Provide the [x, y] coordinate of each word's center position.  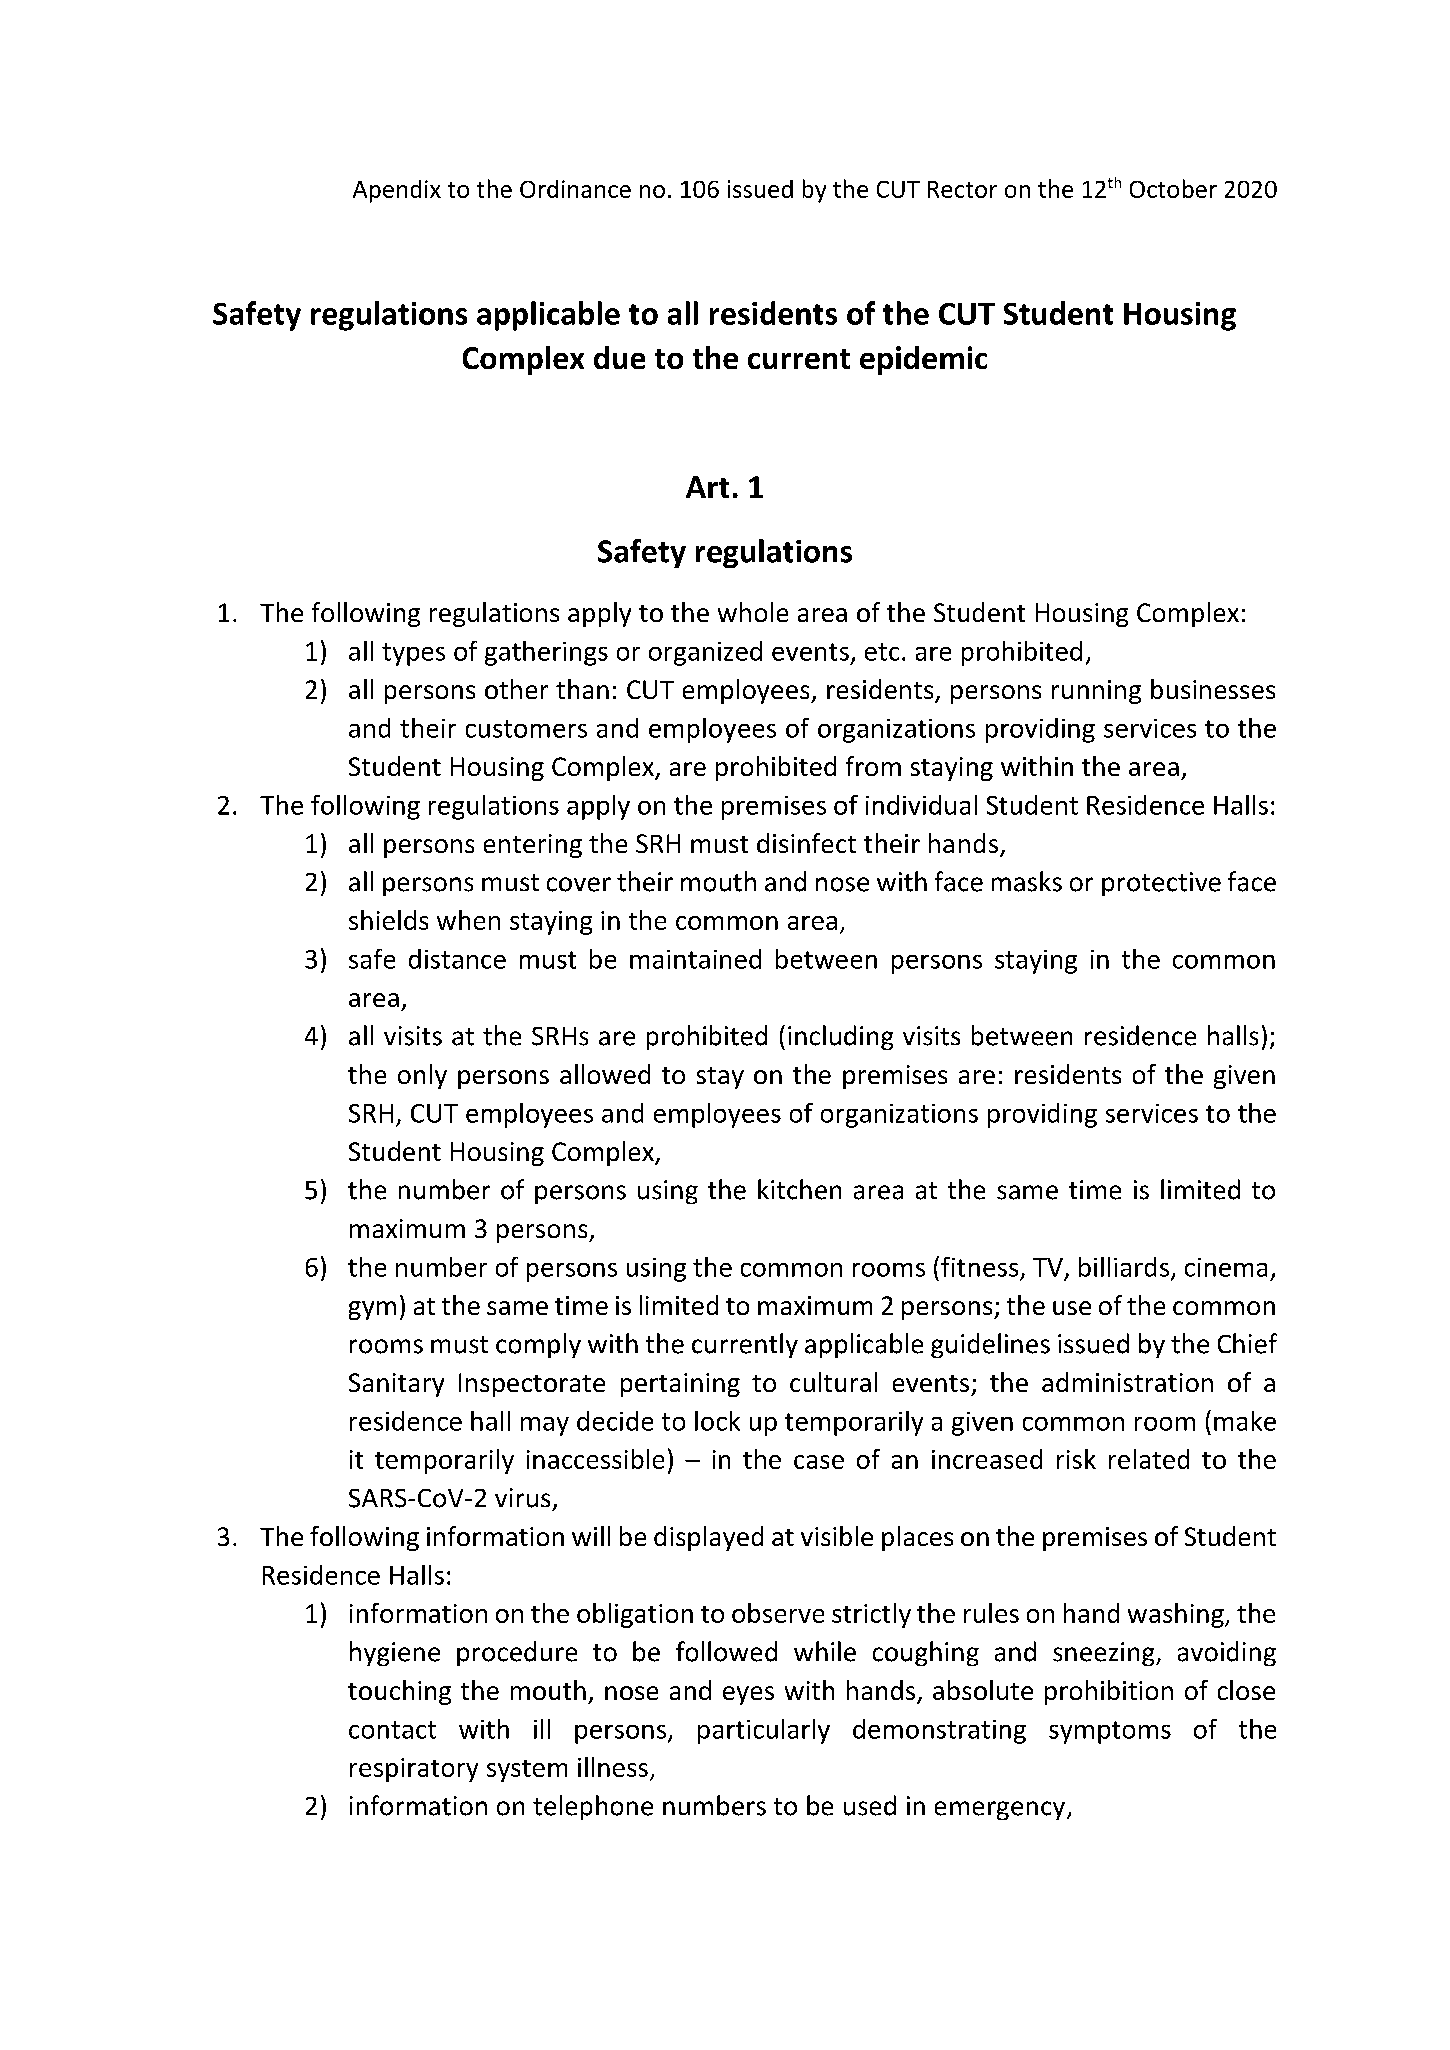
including [840, 1037]
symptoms [1110, 1732]
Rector [962, 189]
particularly [764, 1731]
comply [538, 1345]
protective [1161, 884]
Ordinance [575, 189]
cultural [833, 1382]
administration [1127, 1382]
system [527, 1771]
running [1096, 692]
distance [457, 959]
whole [753, 612]
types [413, 654]
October [1173, 188]
